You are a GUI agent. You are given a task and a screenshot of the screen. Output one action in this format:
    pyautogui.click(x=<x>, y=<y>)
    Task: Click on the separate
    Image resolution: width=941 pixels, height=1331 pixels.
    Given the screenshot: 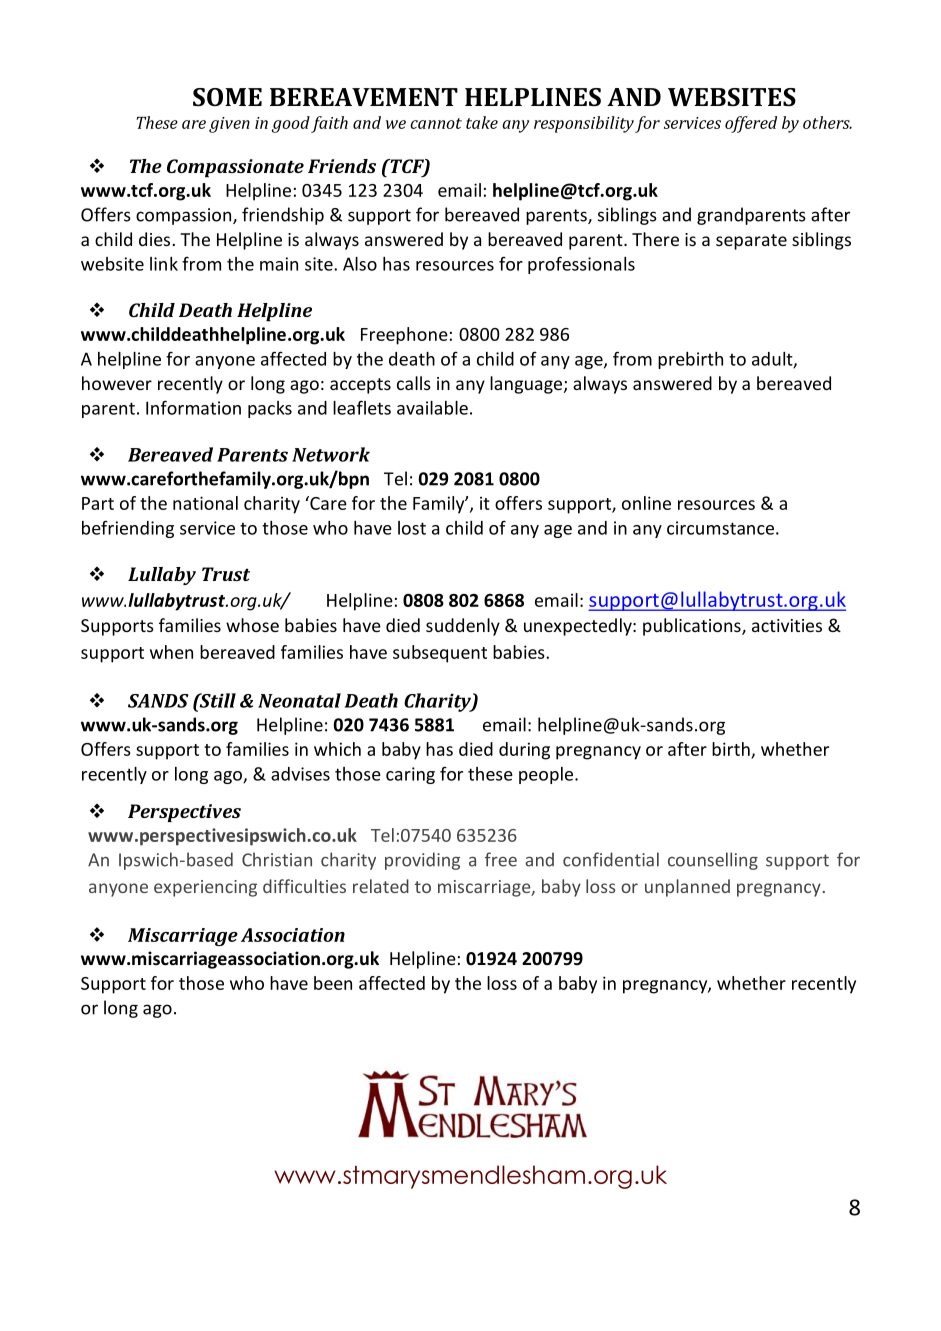 What is the action you would take?
    pyautogui.click(x=751, y=242)
